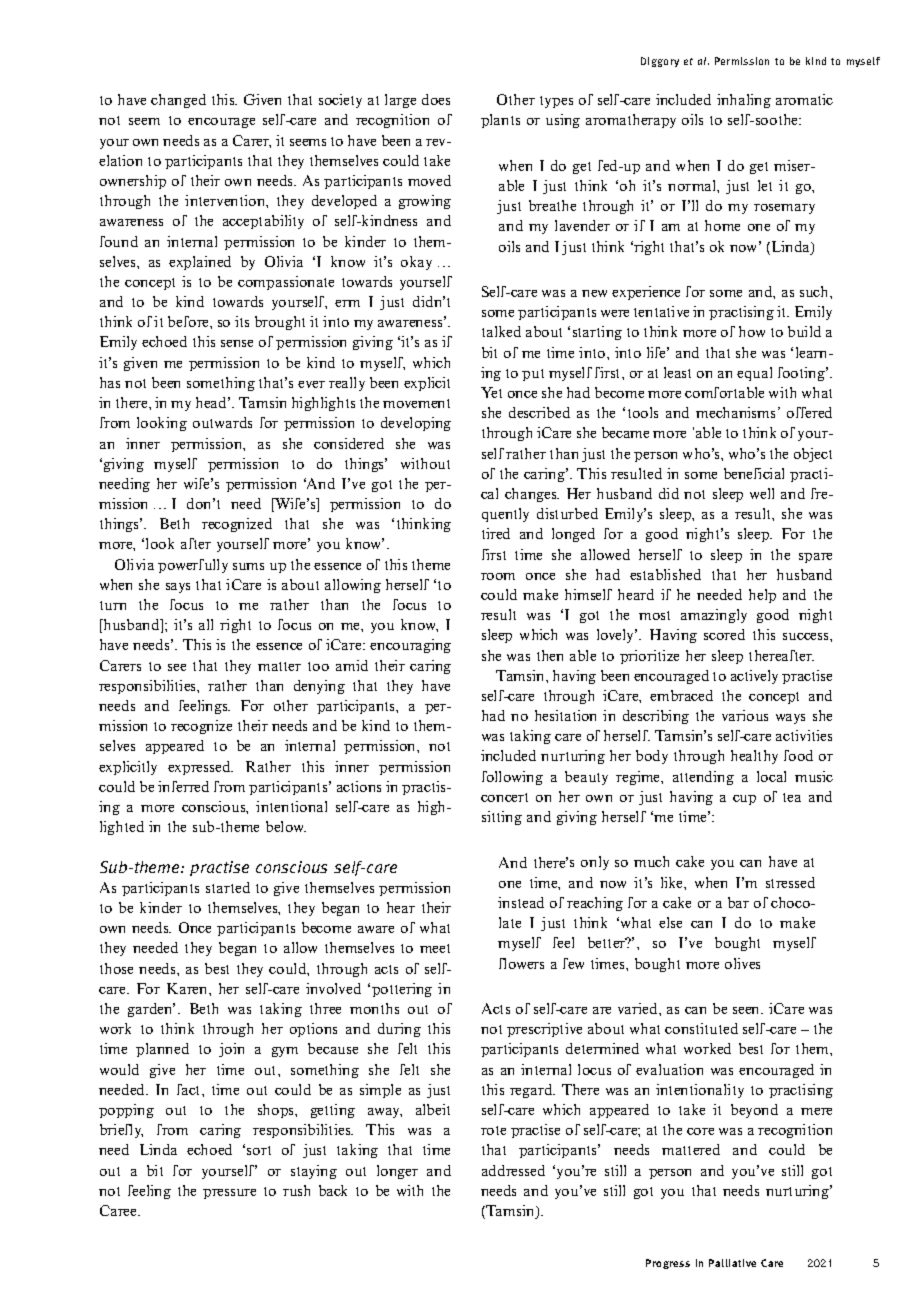  I want to click on attending, so click(703, 778).
